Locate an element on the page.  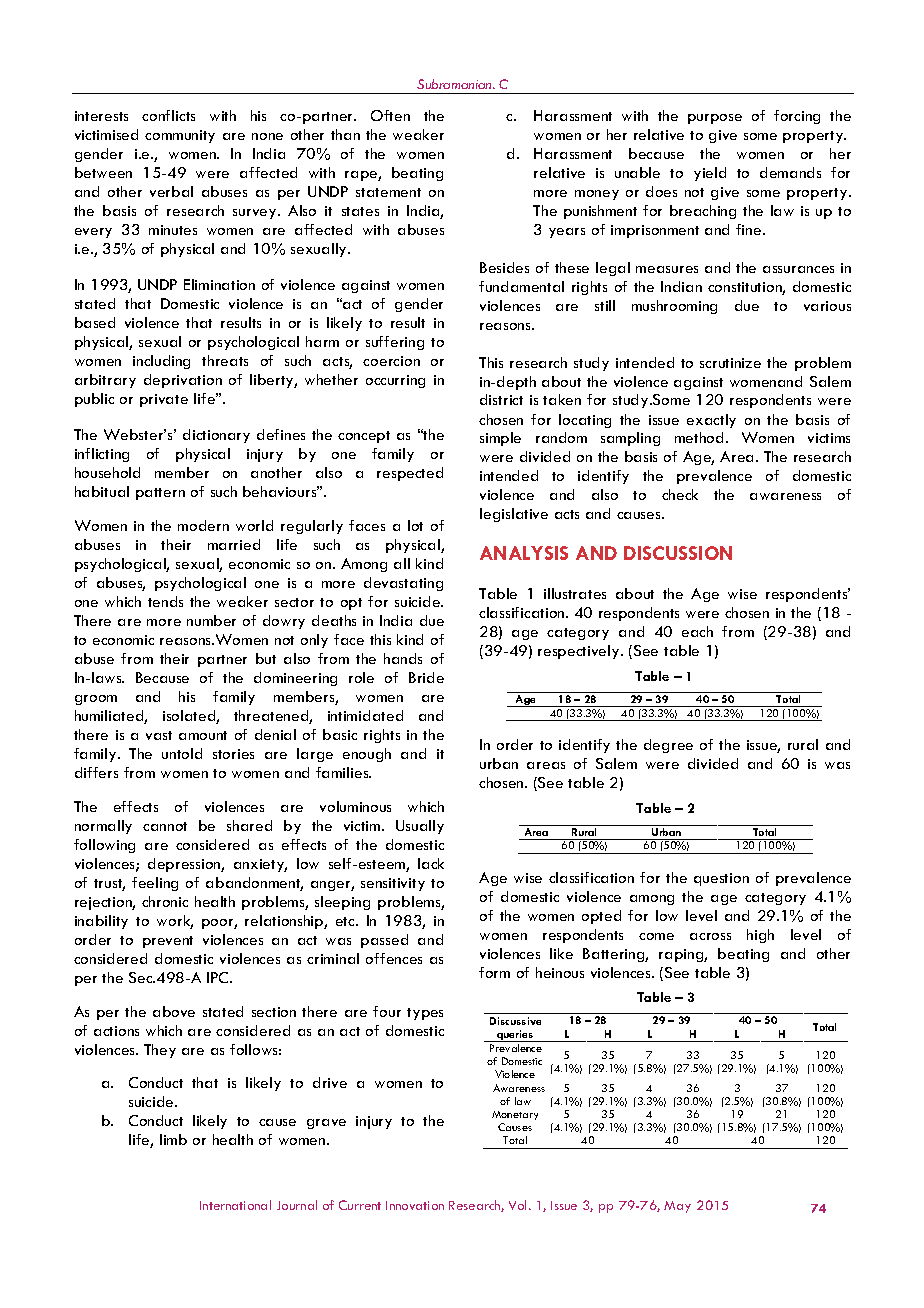
May is located at coordinates (677, 1207).
